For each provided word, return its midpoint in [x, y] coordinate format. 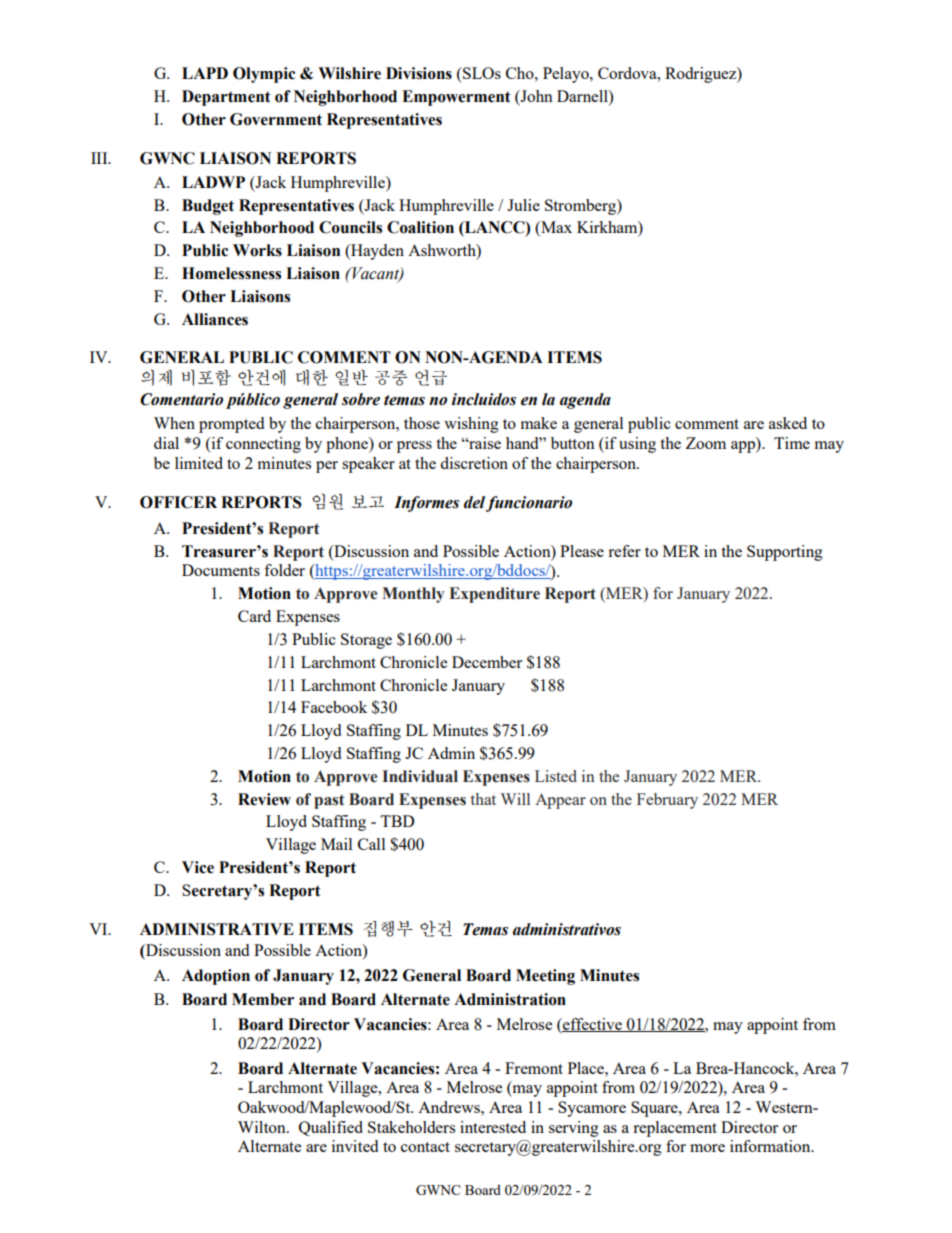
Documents [221, 570]
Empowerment [456, 98]
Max [555, 228]
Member [263, 999]
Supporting [785, 553]
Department [226, 98]
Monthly [413, 595]
